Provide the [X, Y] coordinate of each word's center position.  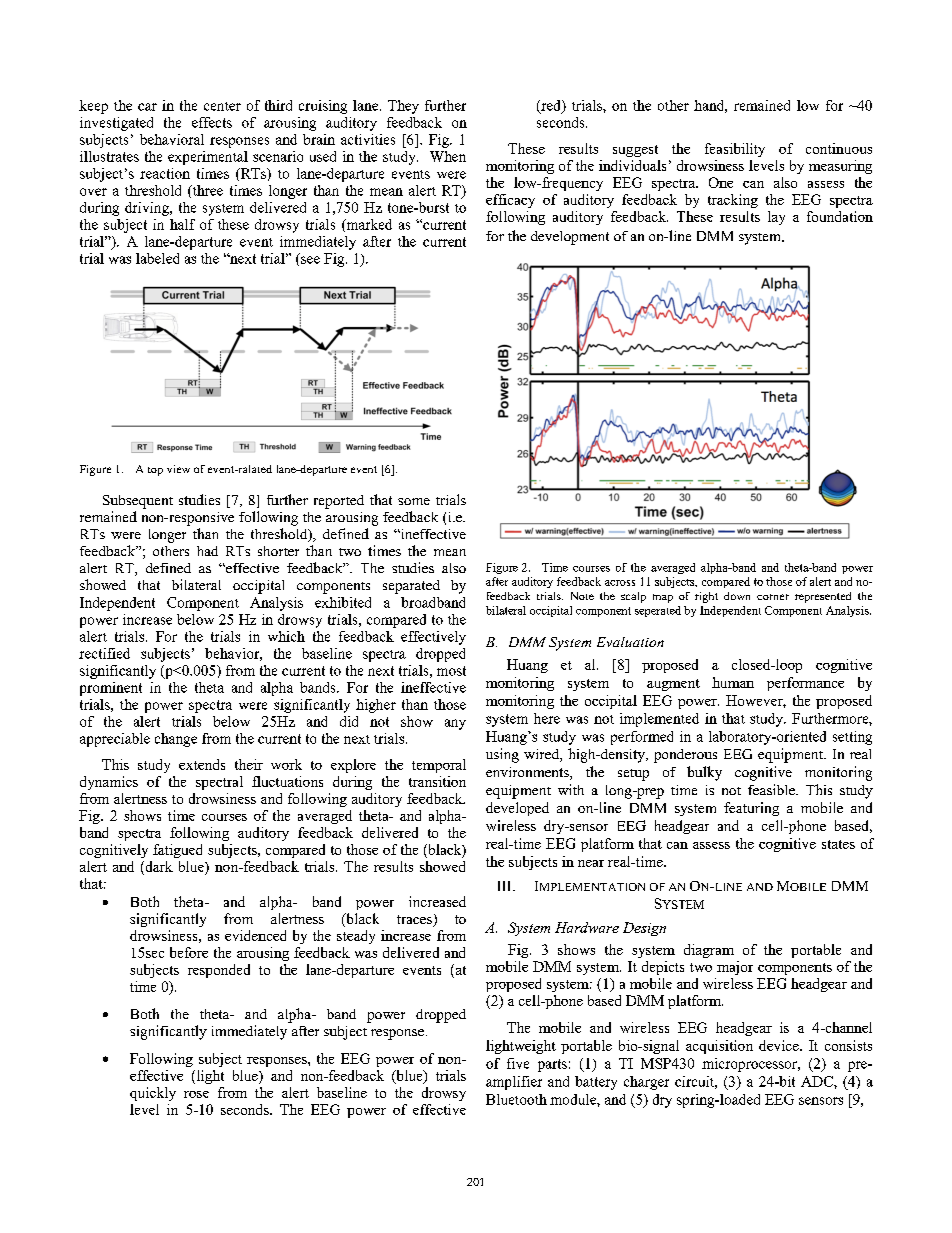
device [780, 1045]
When [448, 156]
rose [196, 1094]
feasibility [735, 150]
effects [212, 122]
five [518, 1063]
